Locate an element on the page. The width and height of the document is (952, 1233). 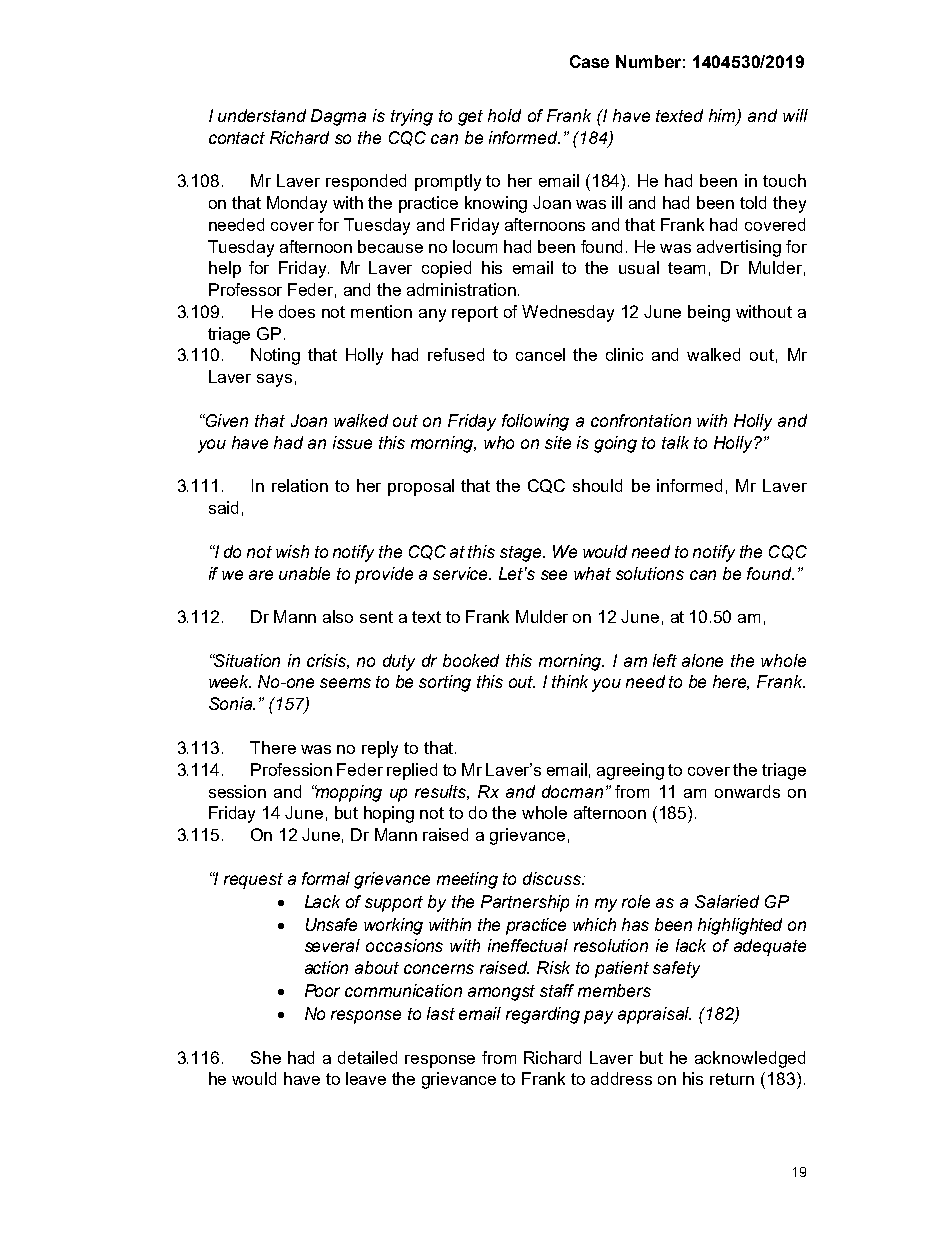
understand is located at coordinates (262, 115).
